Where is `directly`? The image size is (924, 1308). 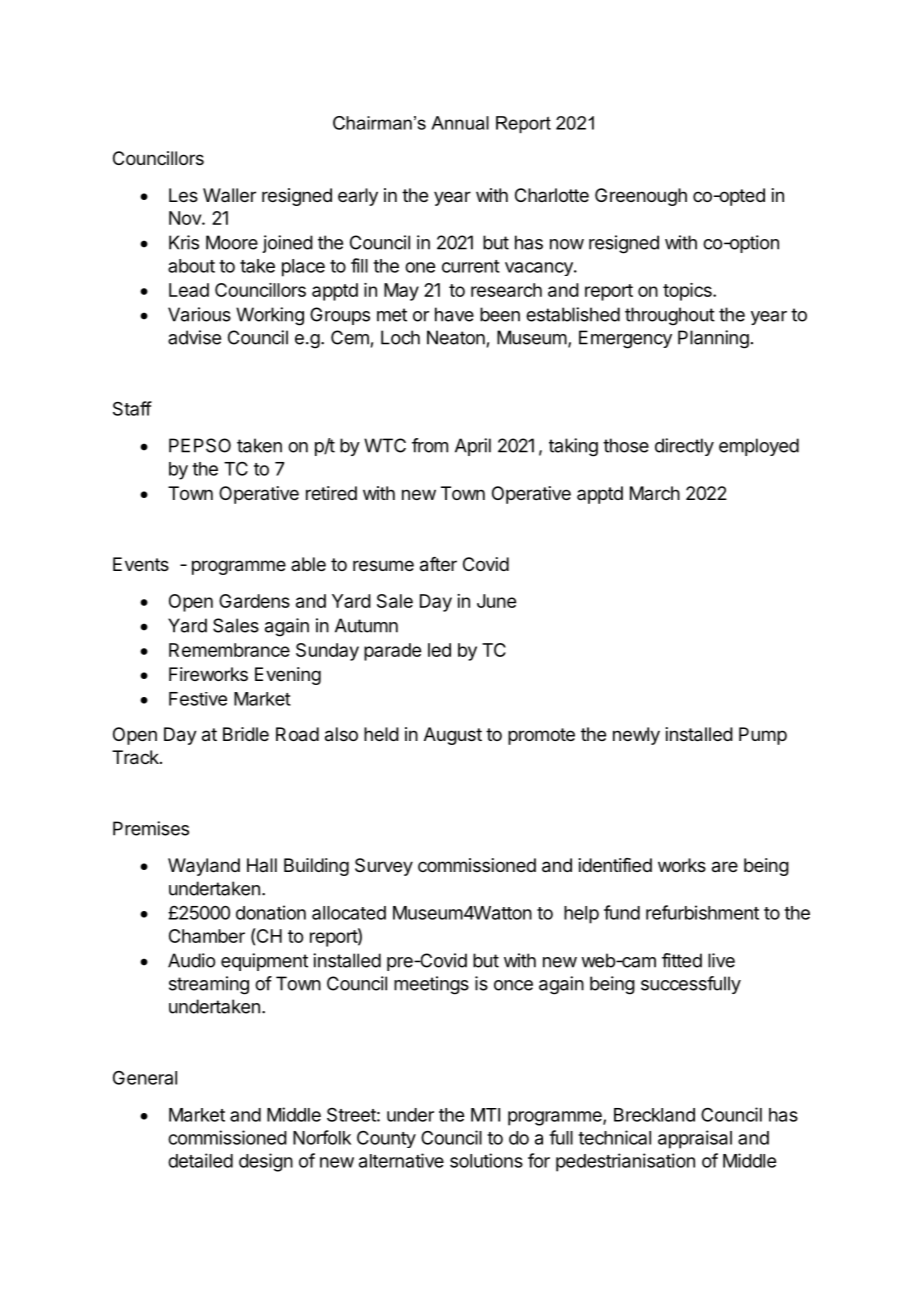
directly is located at coordinates (684, 447).
